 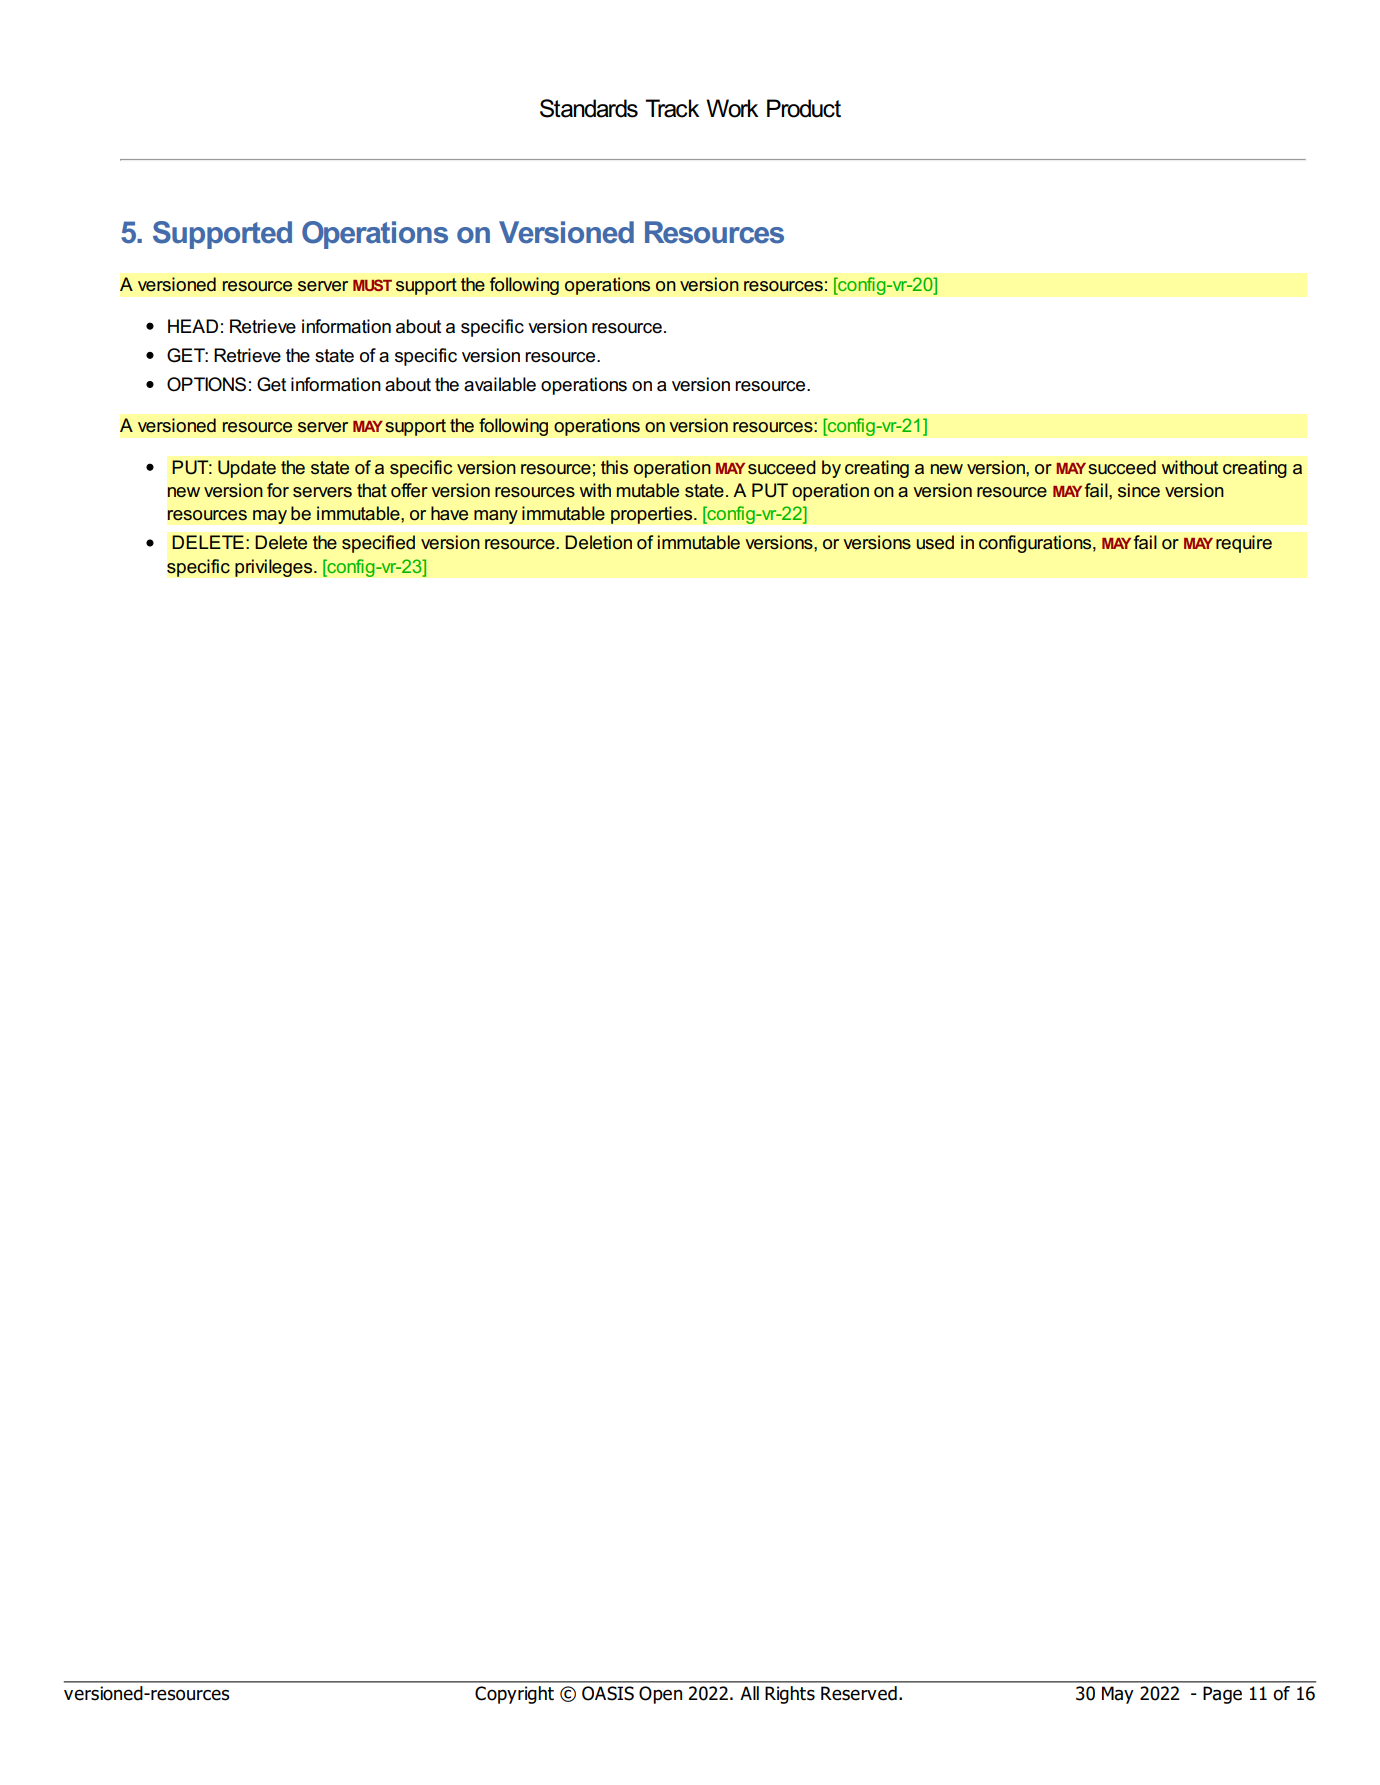 I want to click on Reserved, so click(x=859, y=1693).
